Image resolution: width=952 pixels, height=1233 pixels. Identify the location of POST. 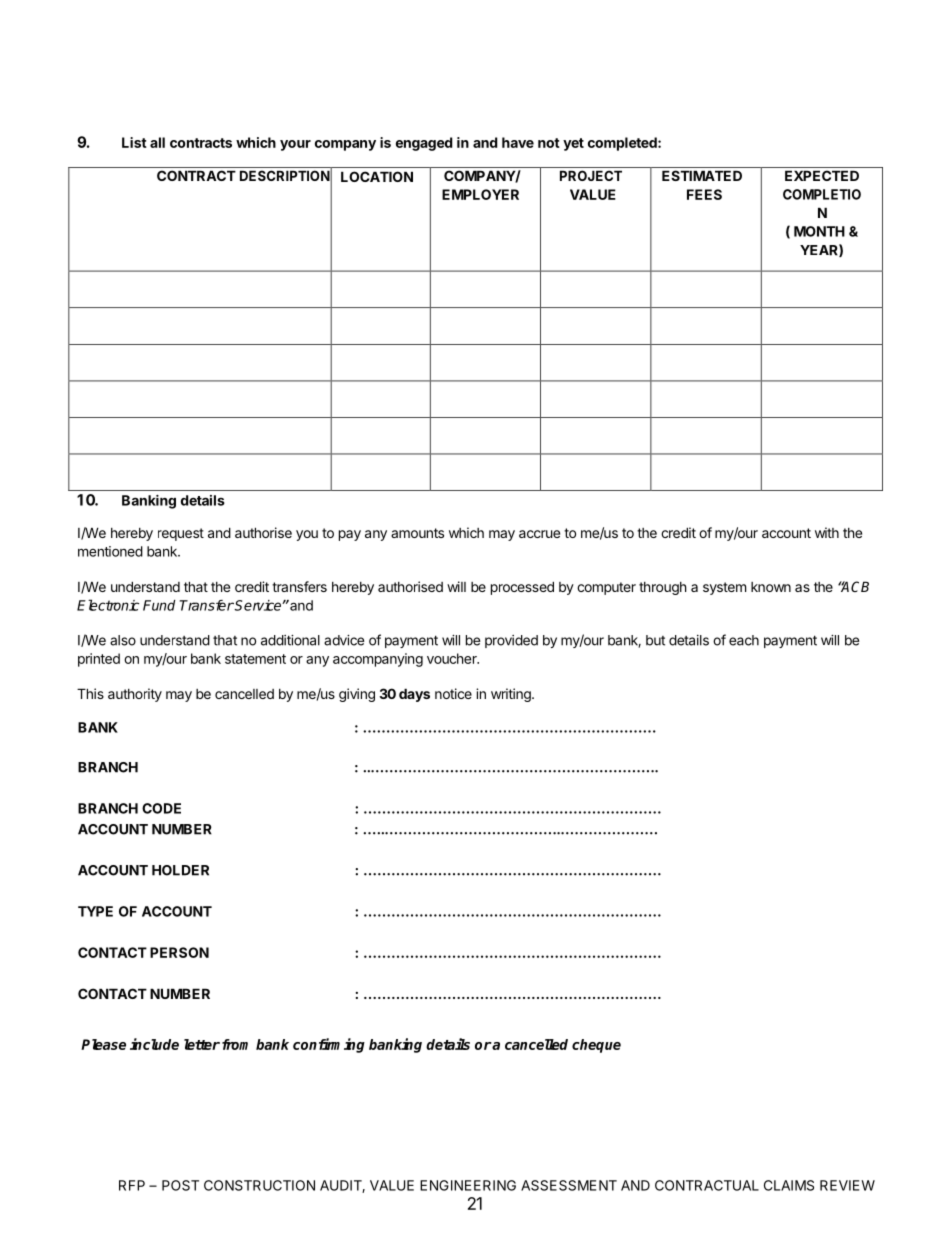
(180, 1185).
